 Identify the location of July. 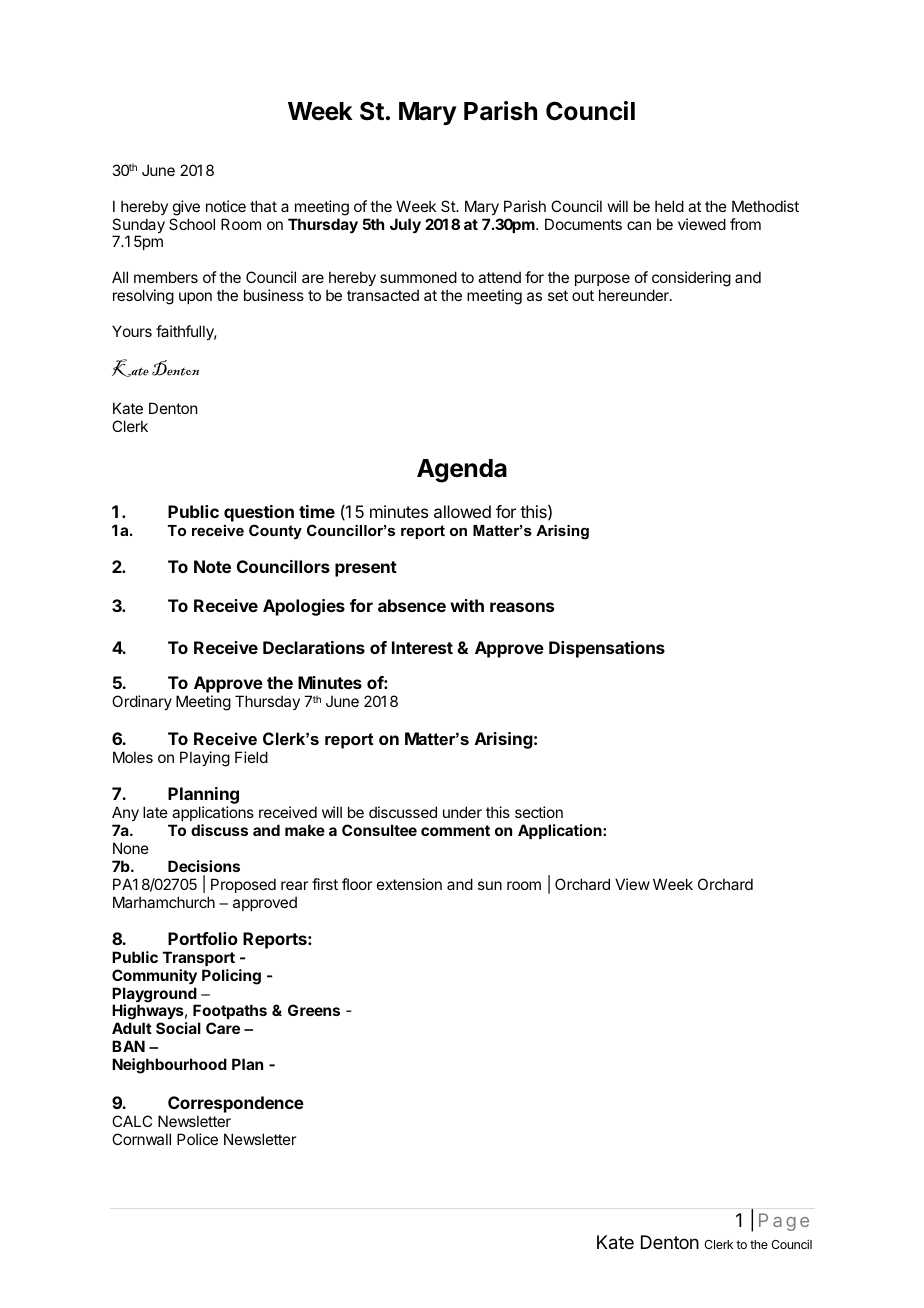
(405, 225).
